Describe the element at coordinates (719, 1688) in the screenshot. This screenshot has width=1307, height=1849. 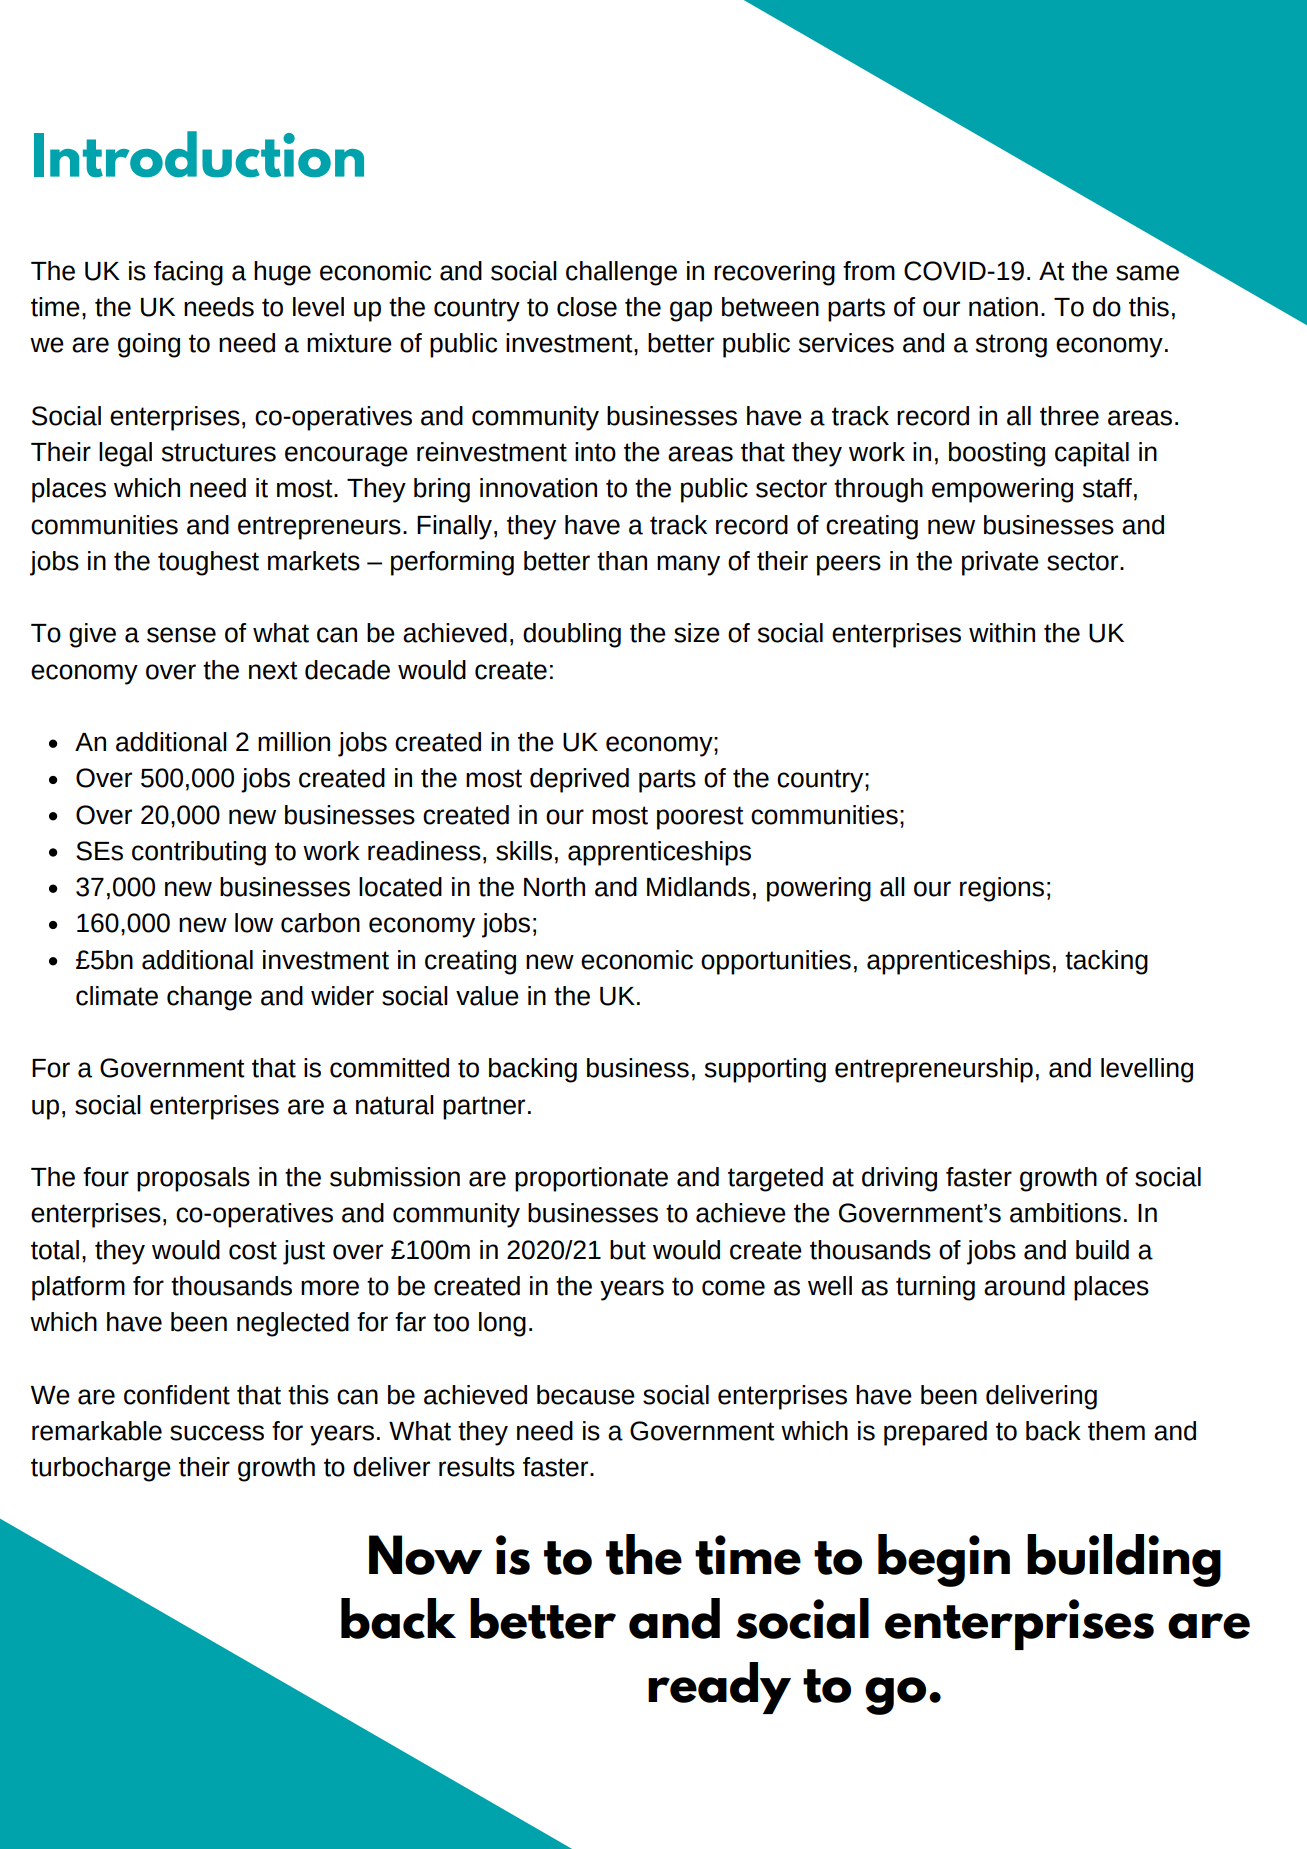
I see `ready` at that location.
